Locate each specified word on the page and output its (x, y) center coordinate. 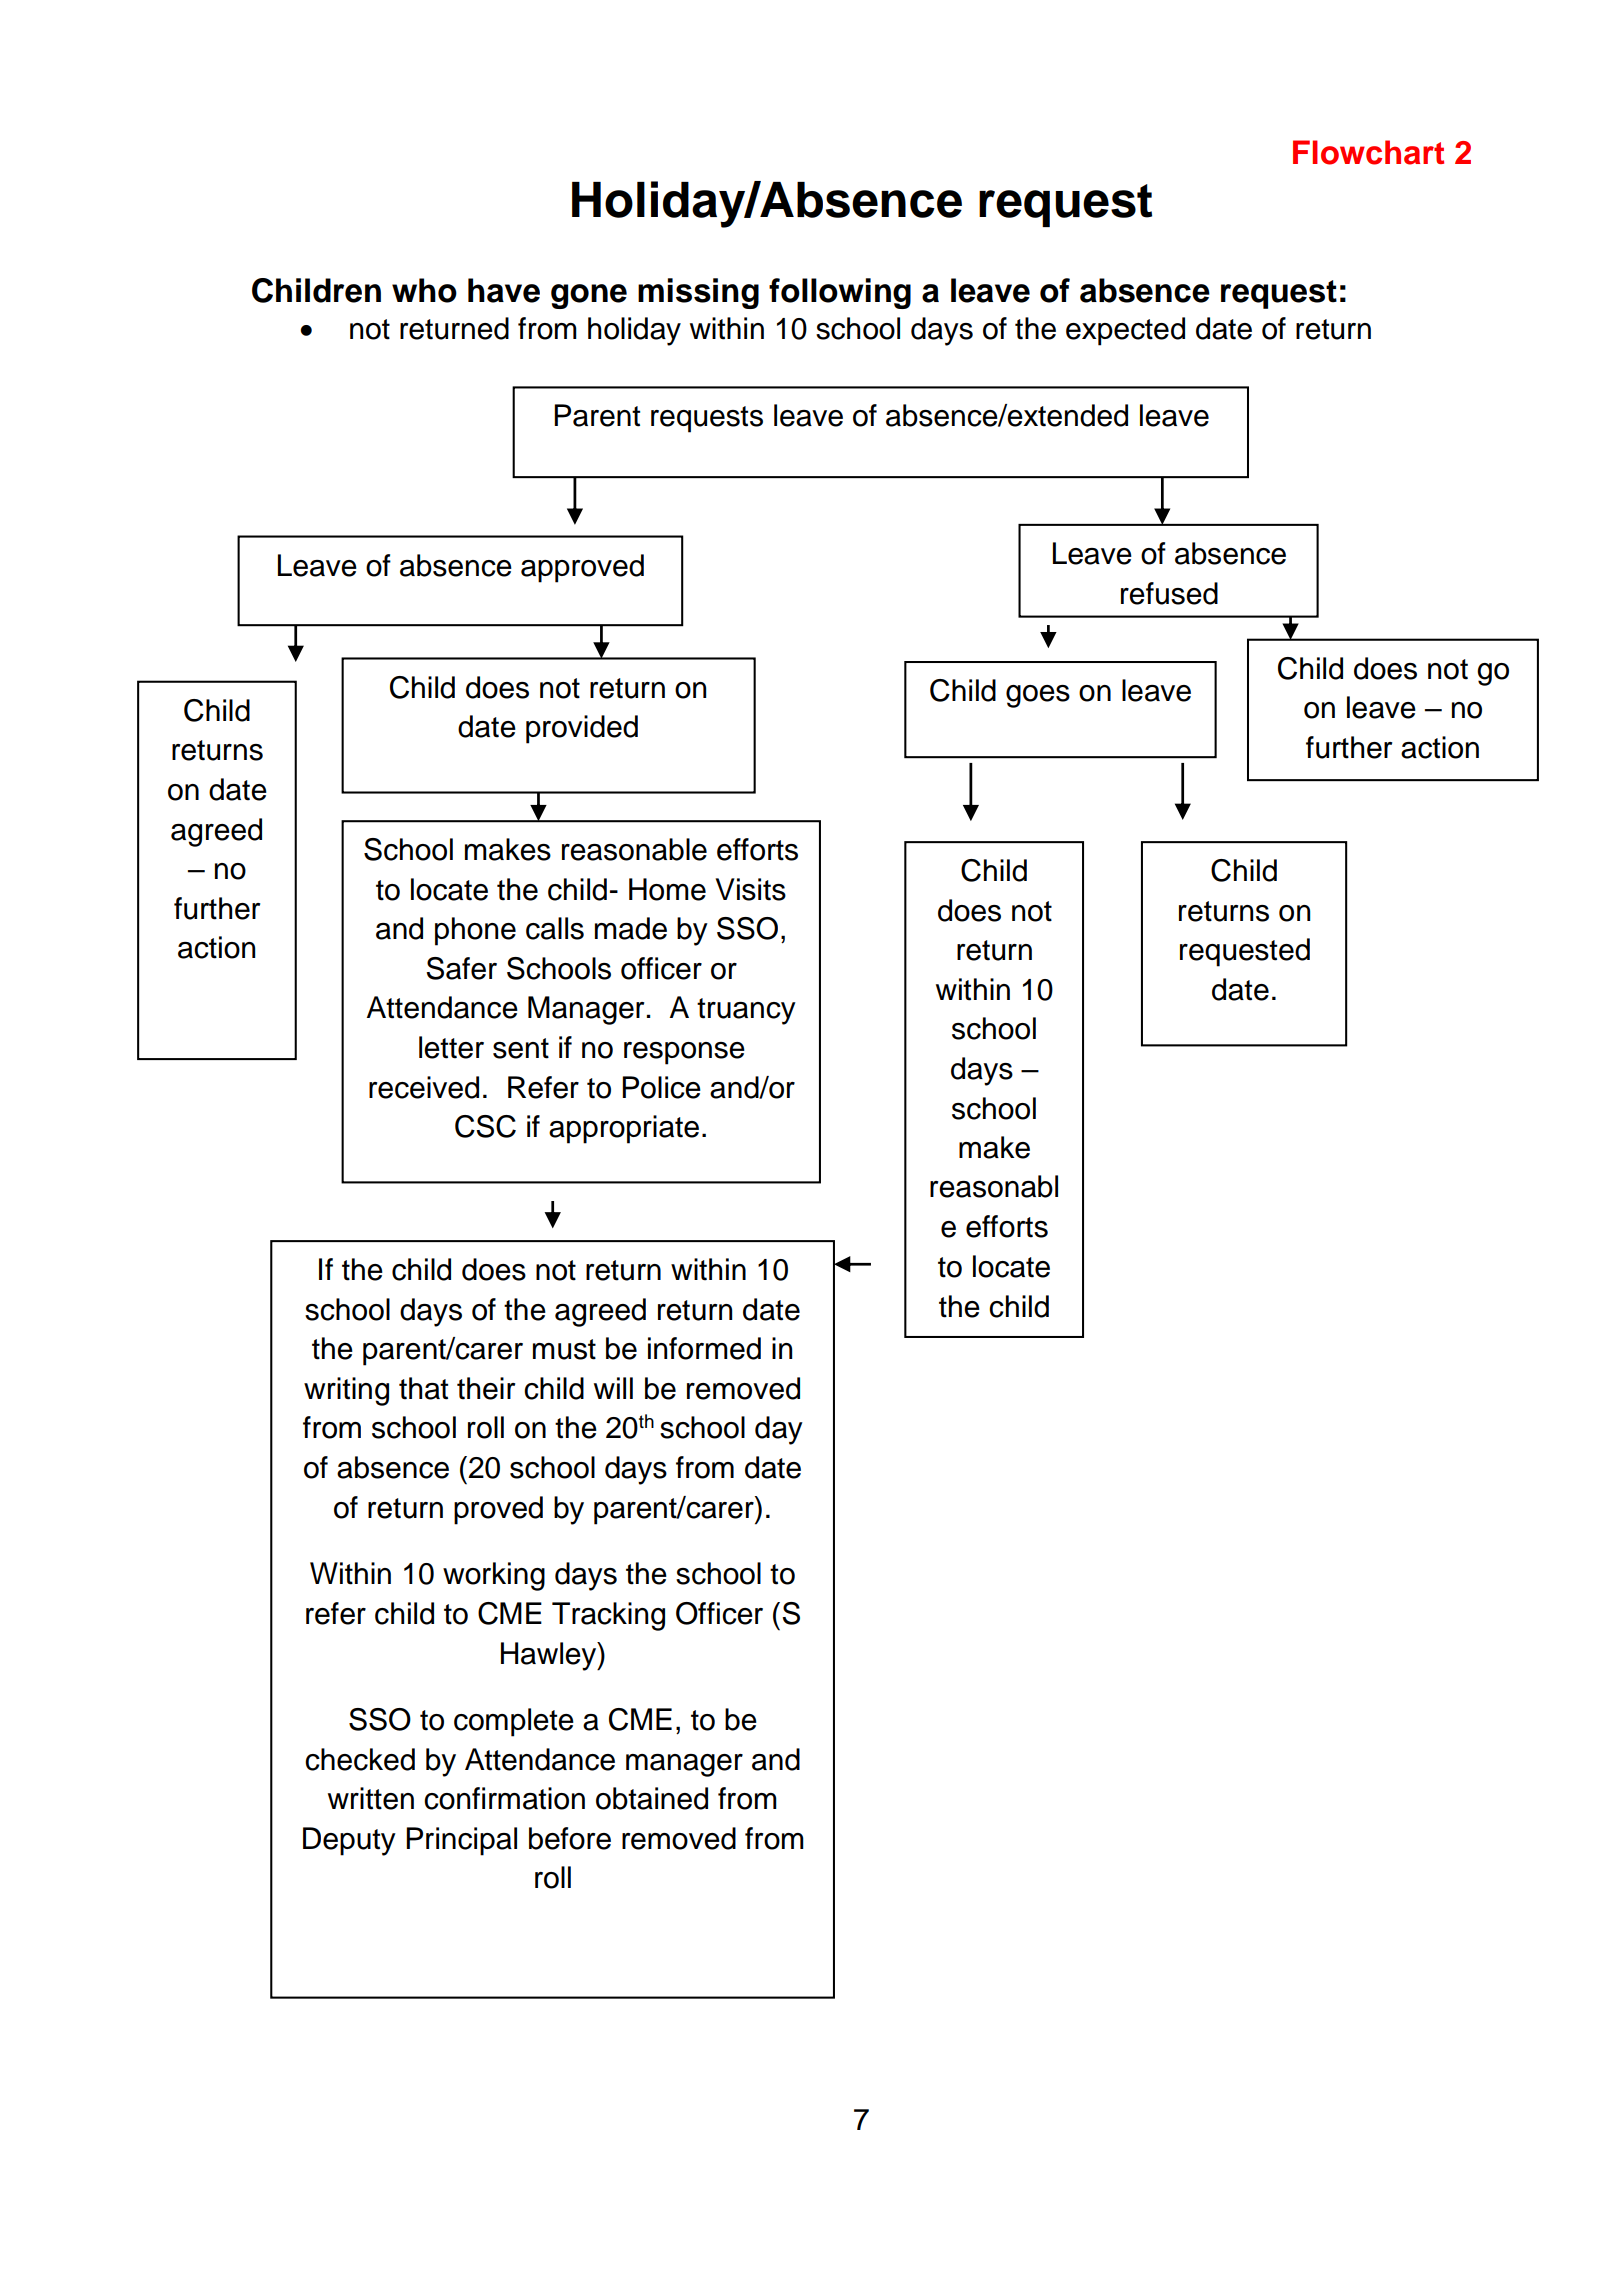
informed (704, 1348)
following (840, 293)
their (486, 1388)
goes (1038, 696)
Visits (750, 889)
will (613, 1388)
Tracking (608, 1616)
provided (582, 729)
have (504, 290)
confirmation (504, 1798)
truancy (746, 1011)
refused (1169, 593)
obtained (652, 1798)
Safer (461, 968)
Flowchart (1368, 152)
